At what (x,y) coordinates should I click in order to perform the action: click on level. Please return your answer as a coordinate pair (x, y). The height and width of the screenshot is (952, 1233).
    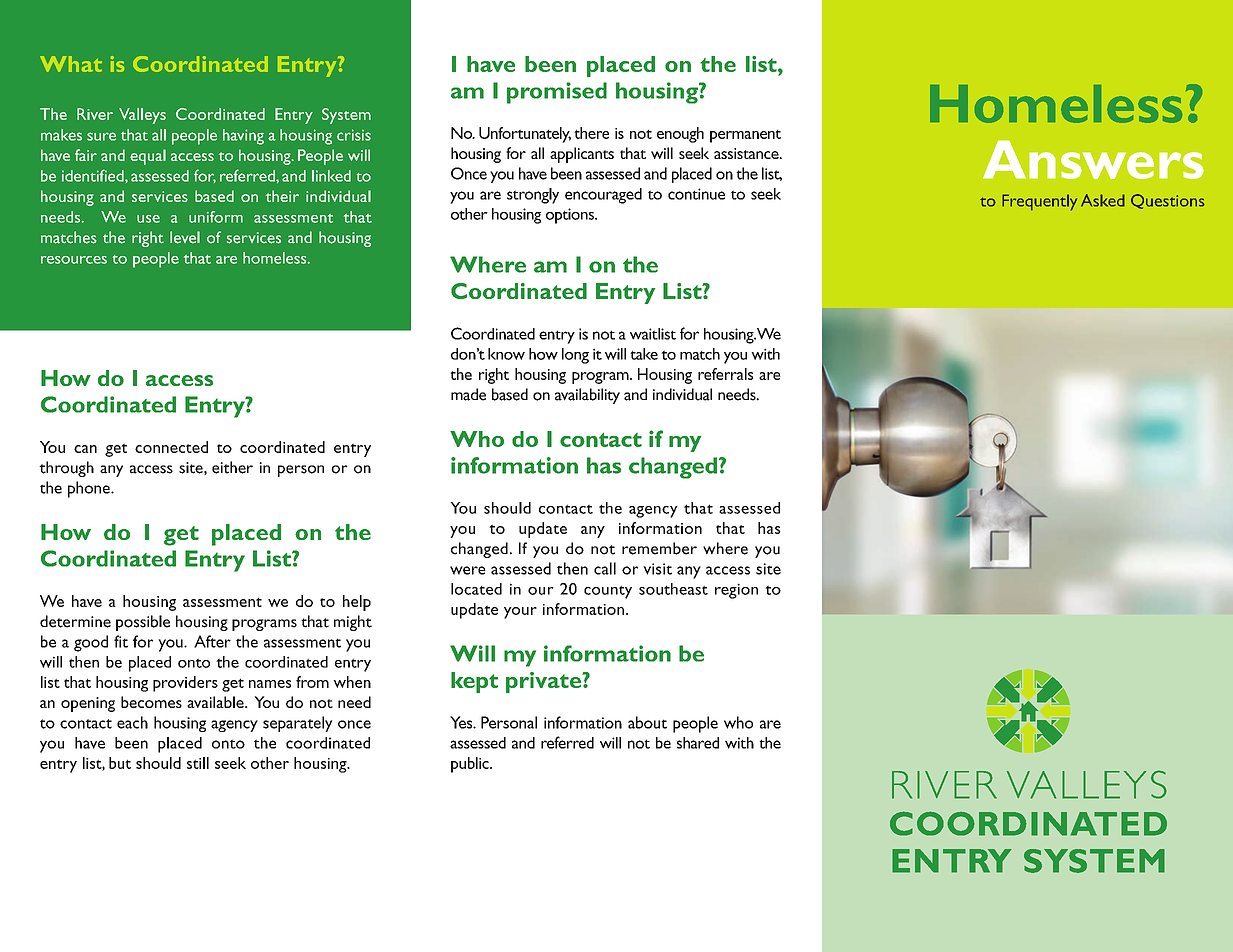
    Looking at the image, I should click on (185, 237).
